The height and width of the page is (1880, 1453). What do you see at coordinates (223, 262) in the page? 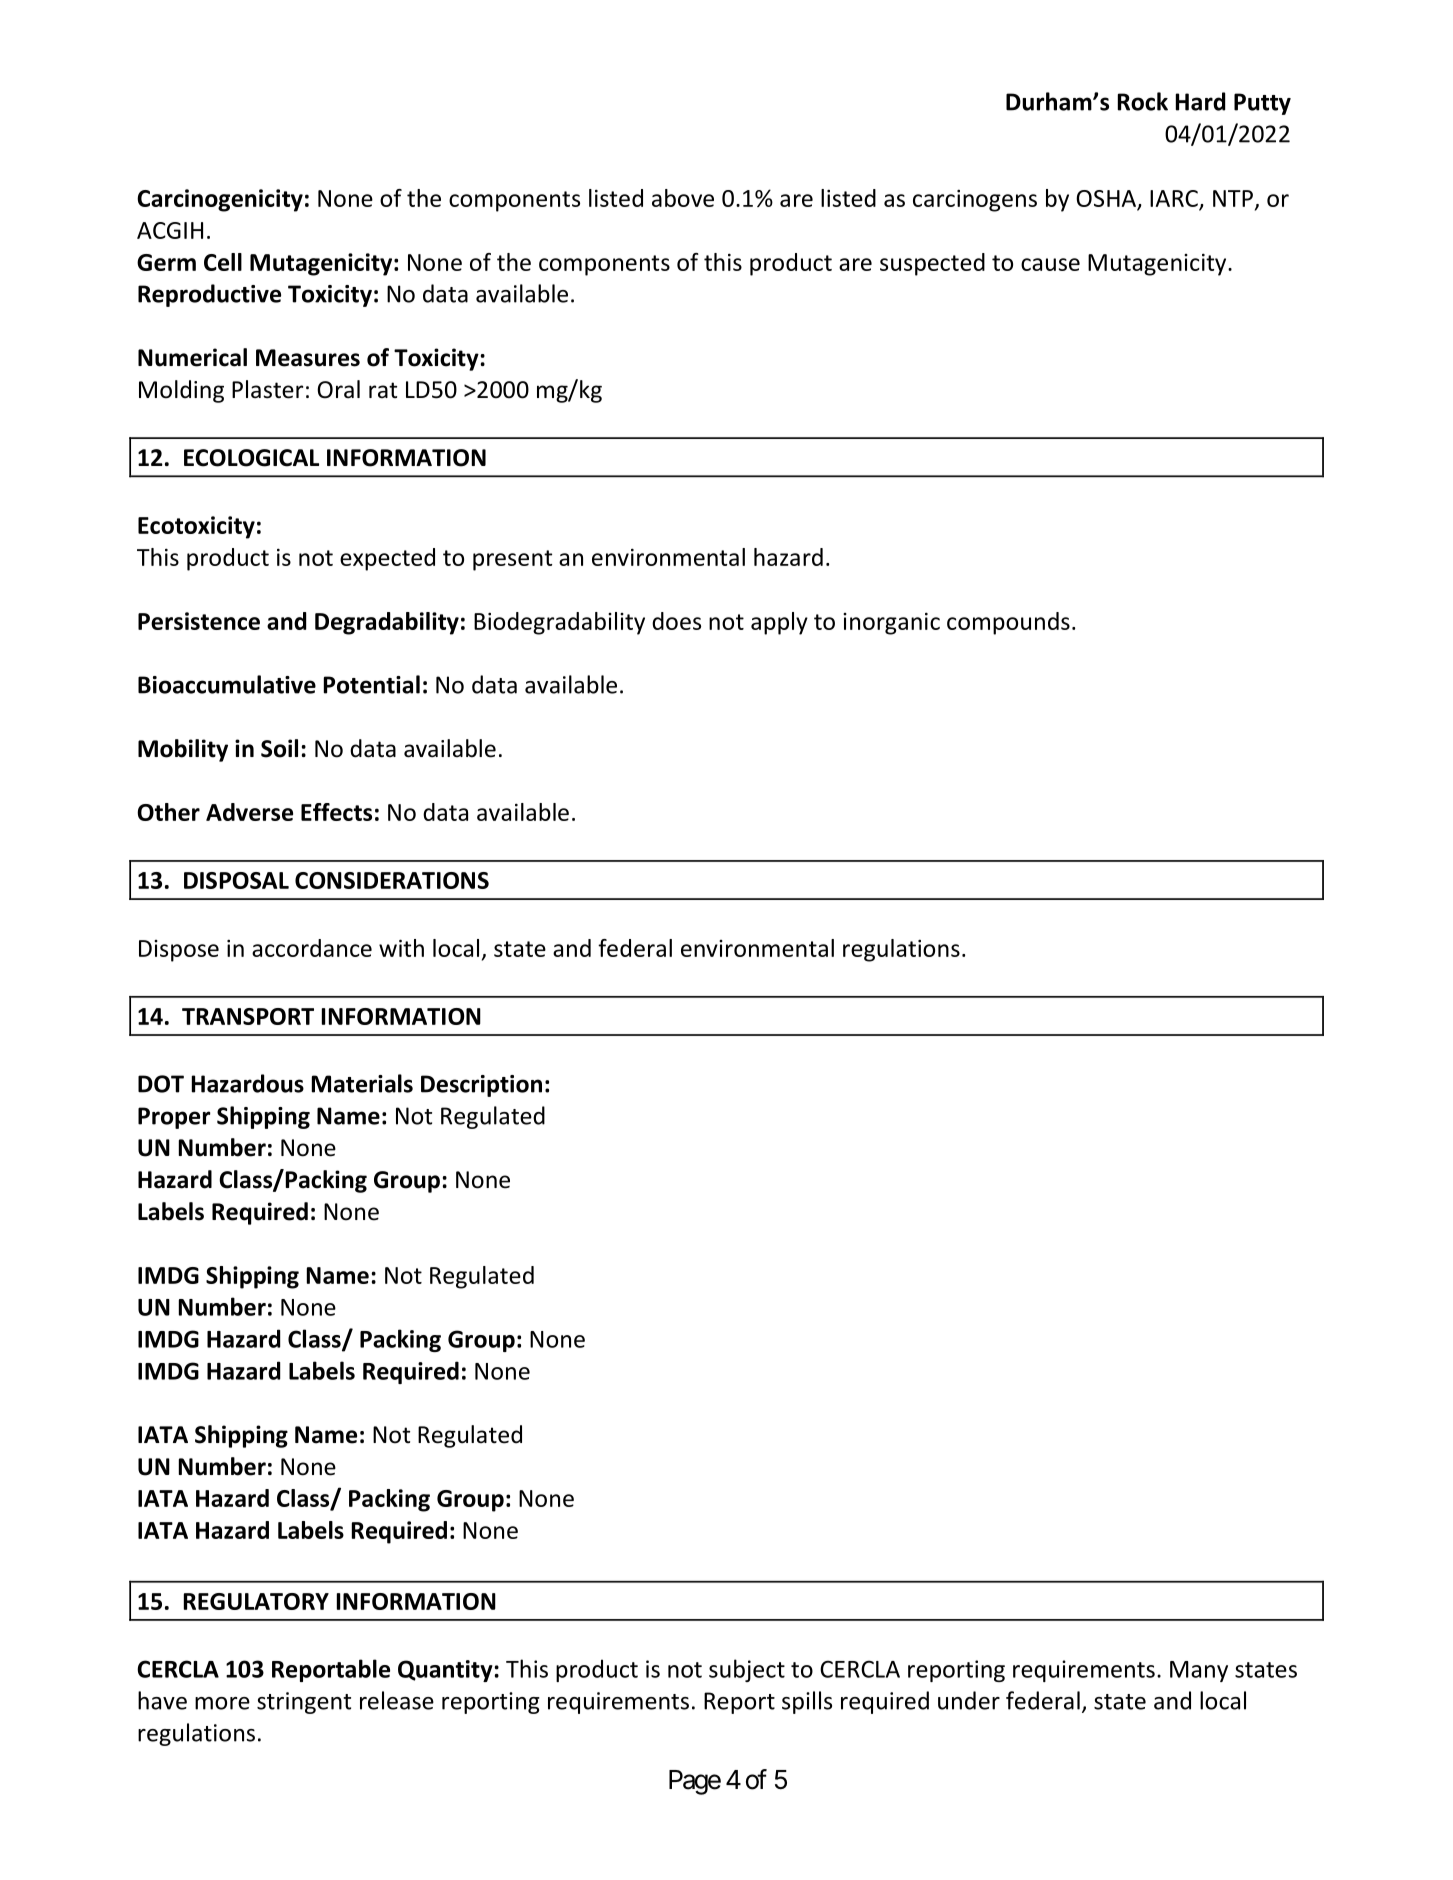
I see `Cell` at bounding box center [223, 262].
